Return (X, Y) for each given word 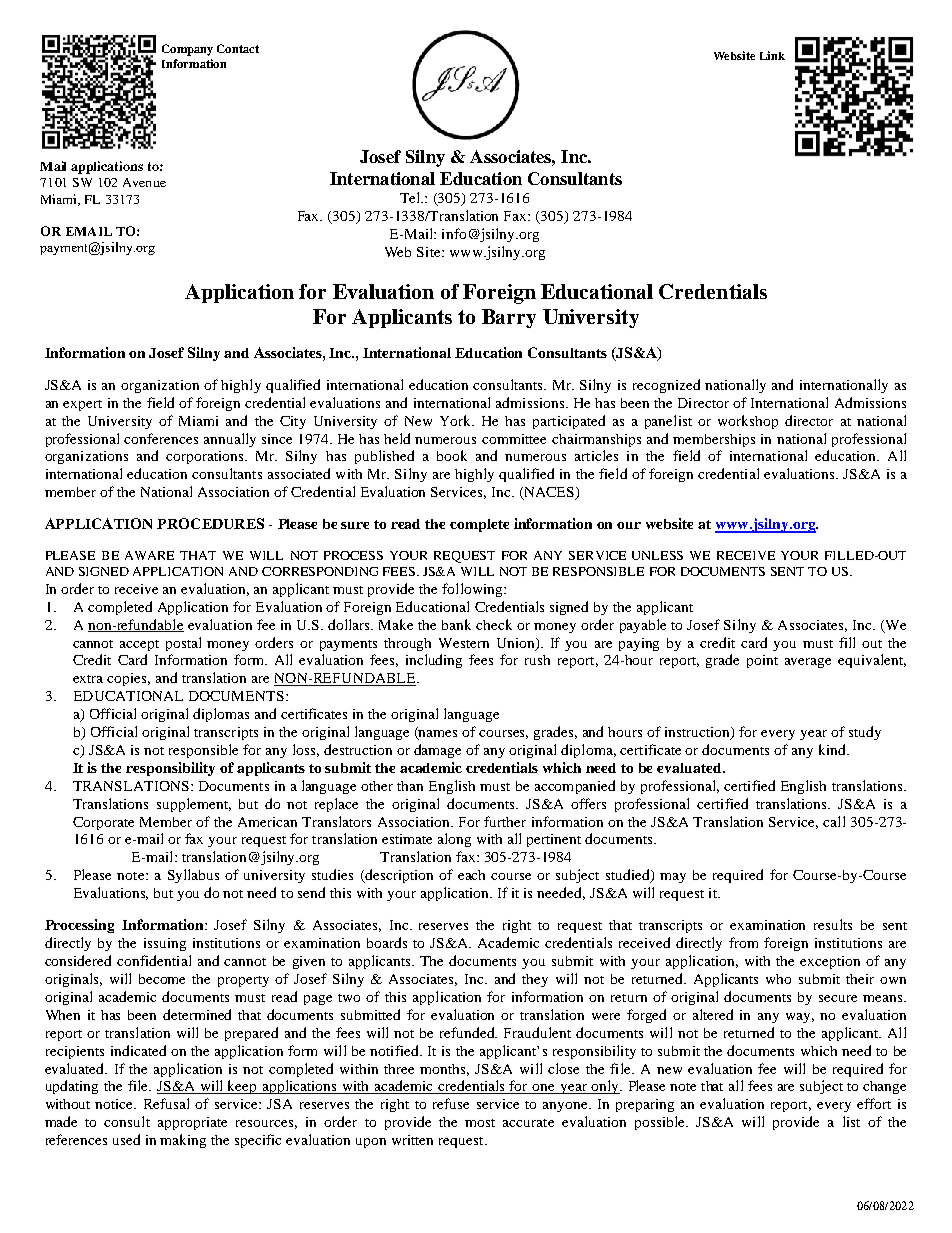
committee (514, 439)
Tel (411, 197)
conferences (161, 438)
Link (772, 55)
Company (187, 50)
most (480, 1123)
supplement (194, 805)
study (865, 733)
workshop (748, 422)
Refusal (166, 1103)
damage (437, 751)
